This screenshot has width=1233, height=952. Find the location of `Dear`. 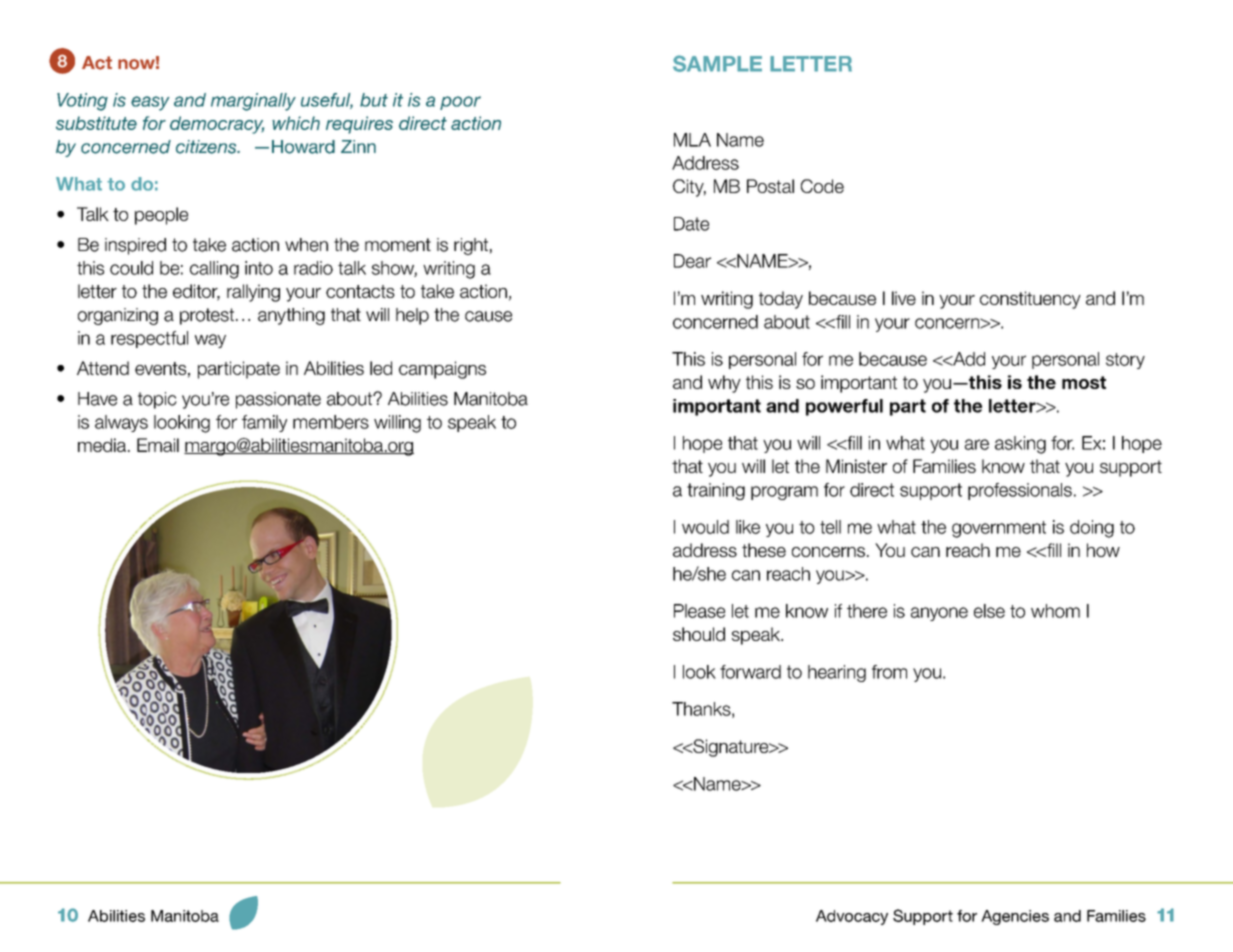

Dear is located at coordinates (692, 261).
